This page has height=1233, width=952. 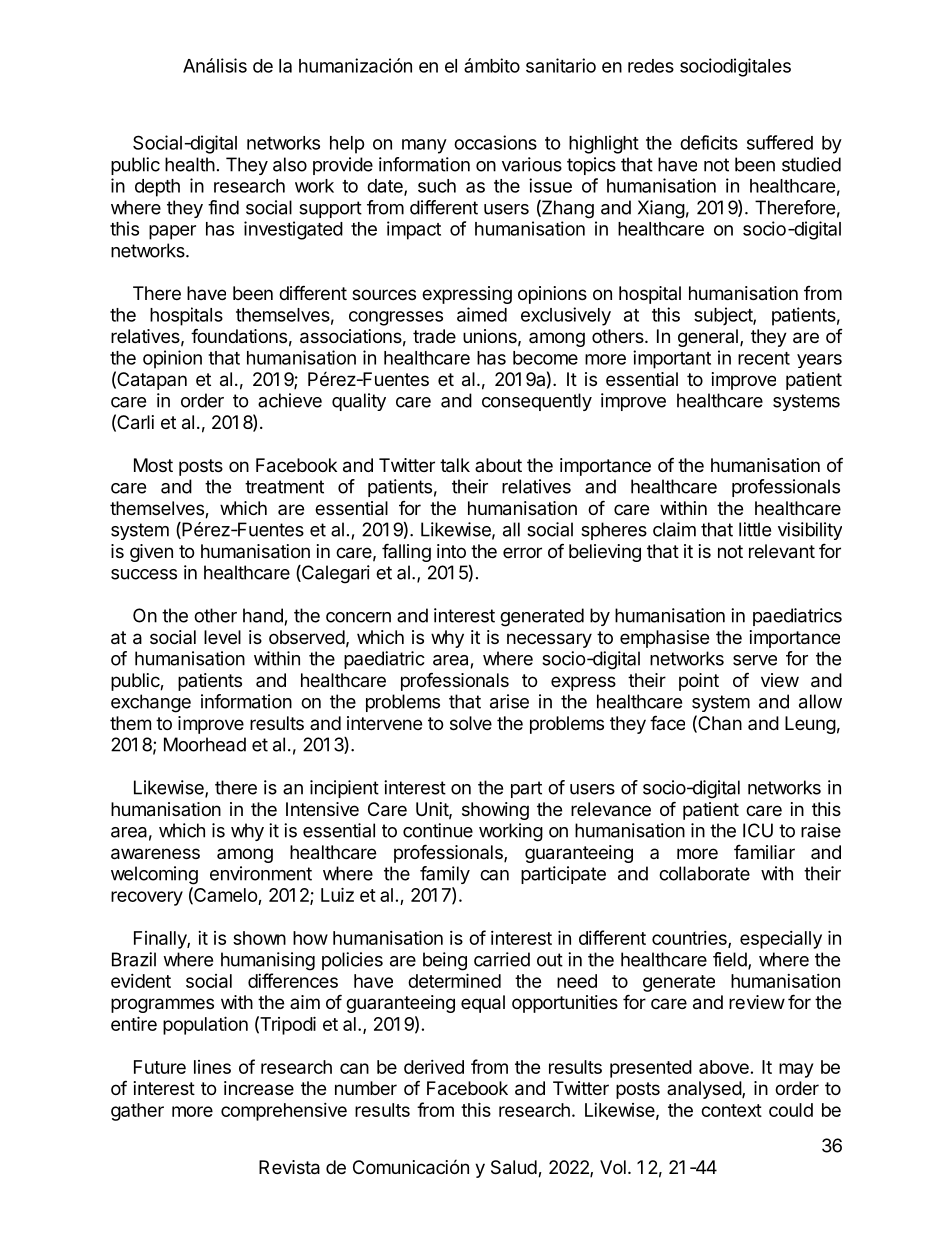 What do you see at coordinates (709, 142) in the page?
I see `deficits` at bounding box center [709, 142].
